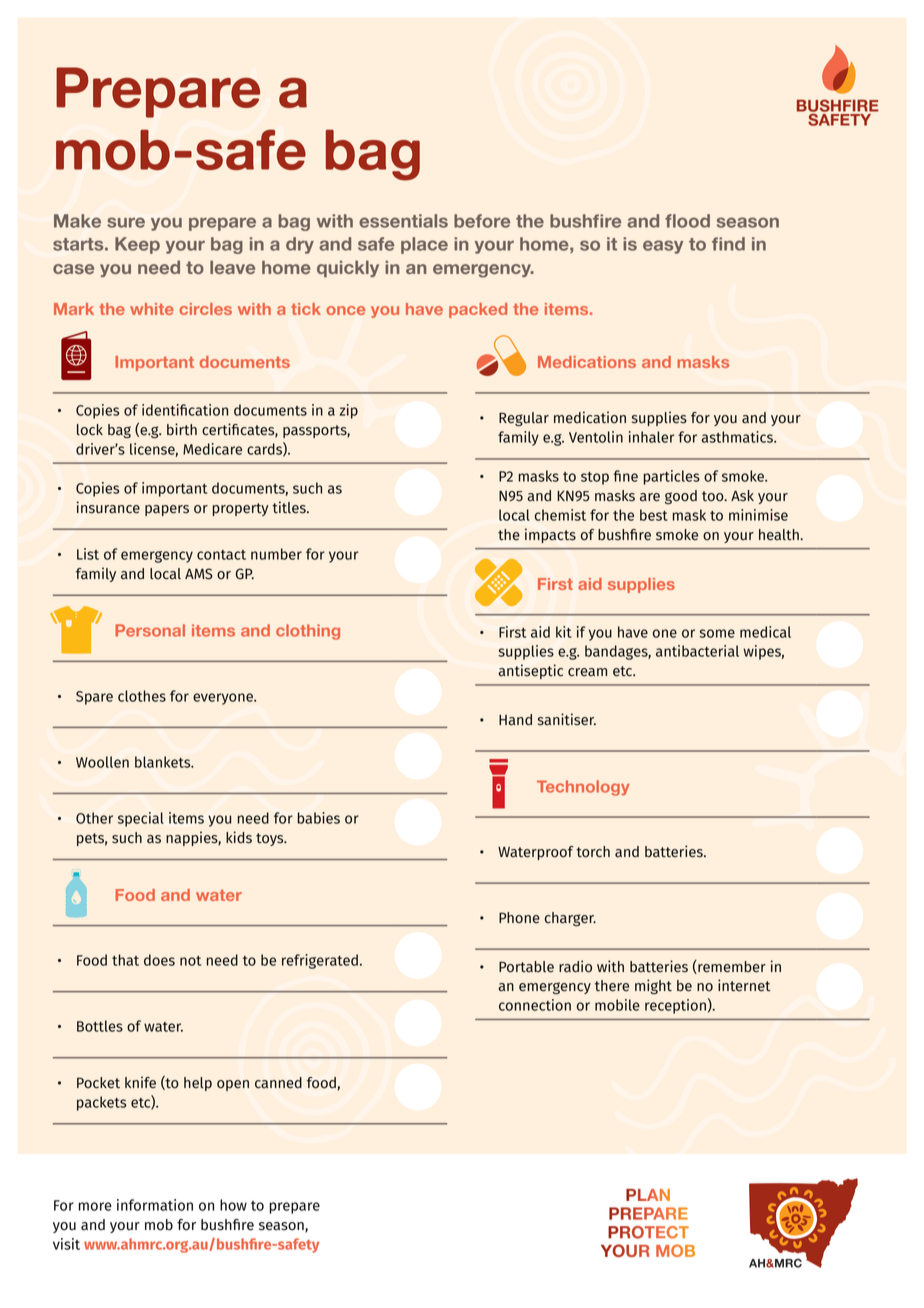  Describe the element at coordinates (199, 574) in the screenshot. I see `AMS` at that location.
